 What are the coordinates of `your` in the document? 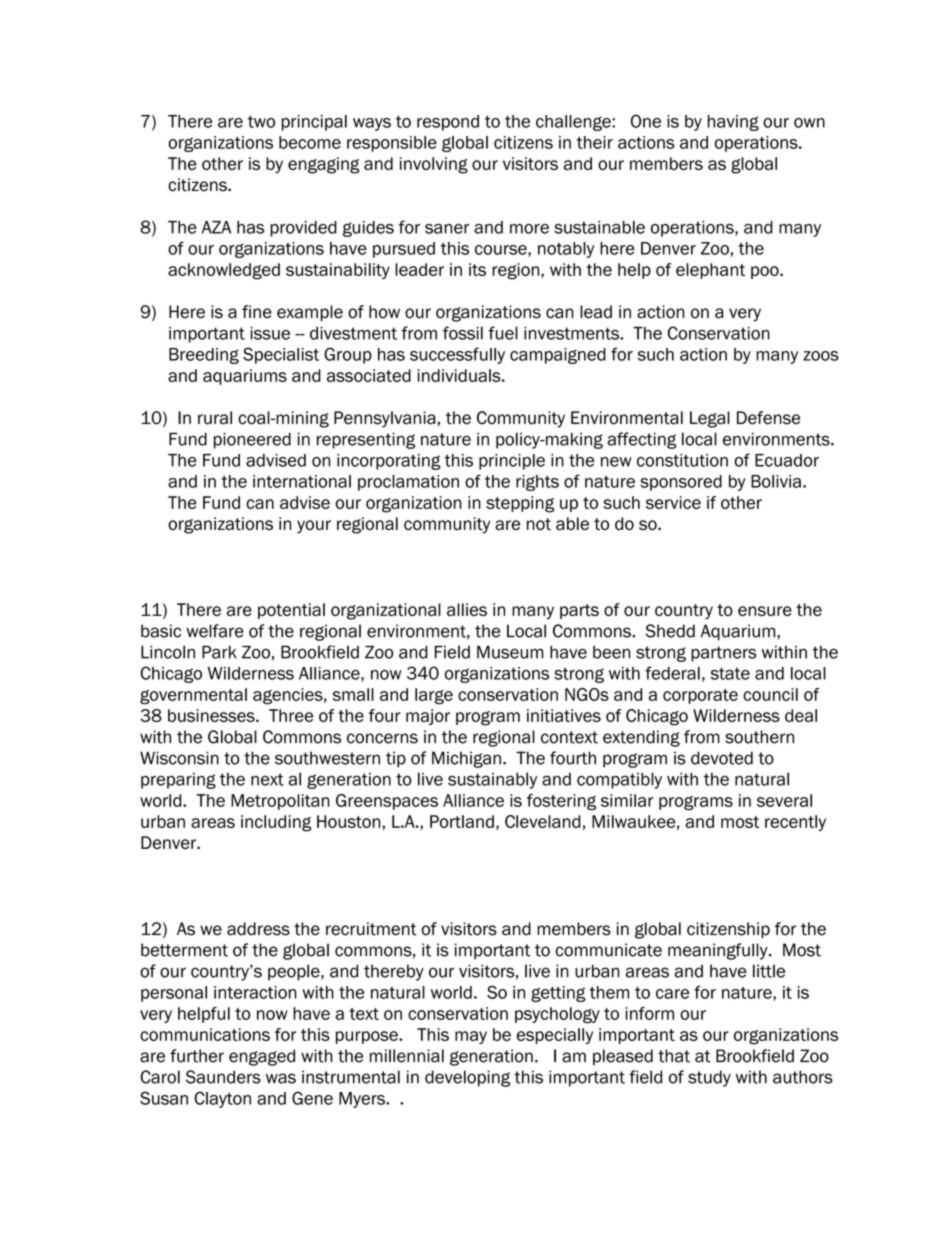 It's located at (314, 527).
